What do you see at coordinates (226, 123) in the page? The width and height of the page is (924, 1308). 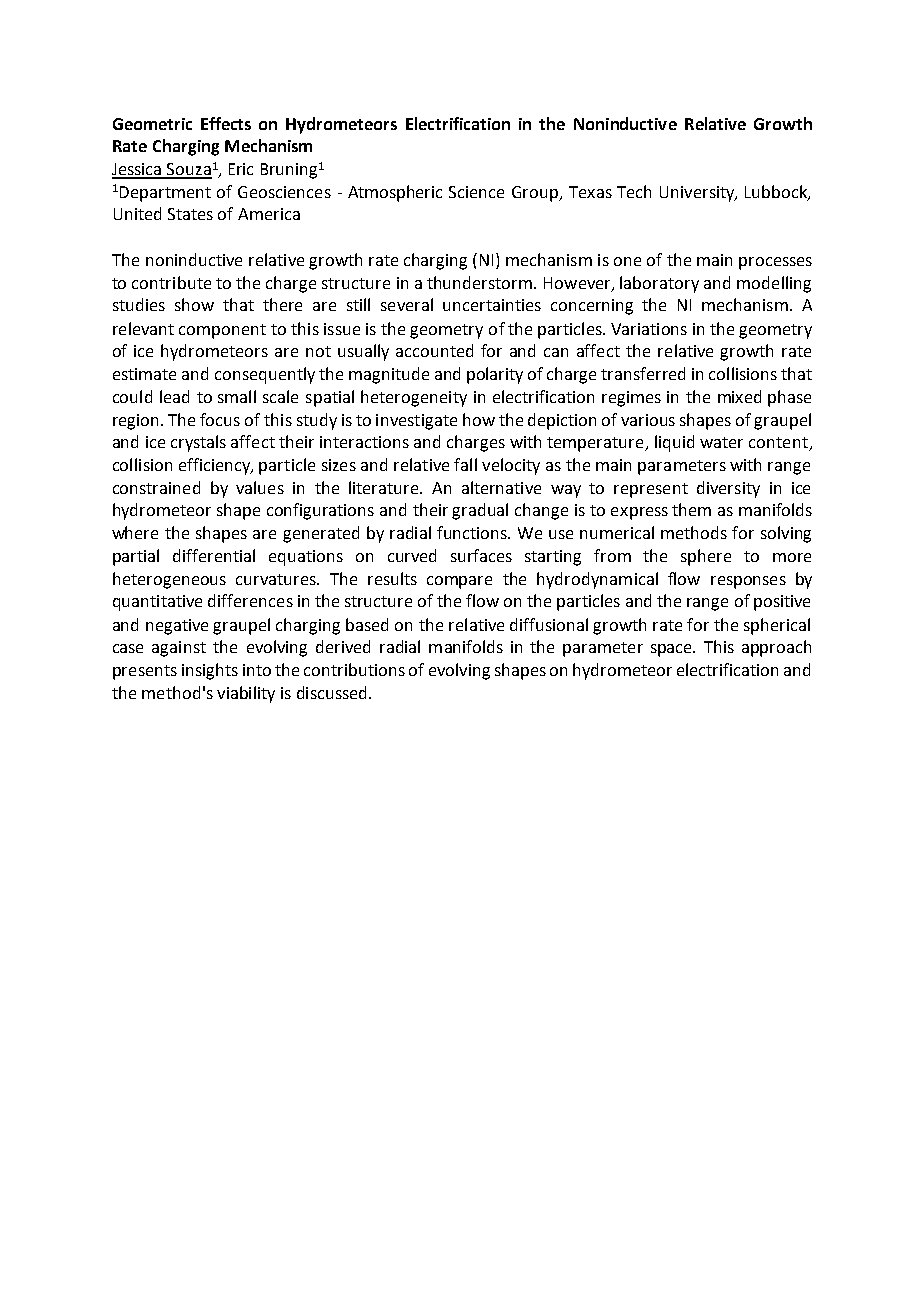 I see `Effects` at bounding box center [226, 123].
